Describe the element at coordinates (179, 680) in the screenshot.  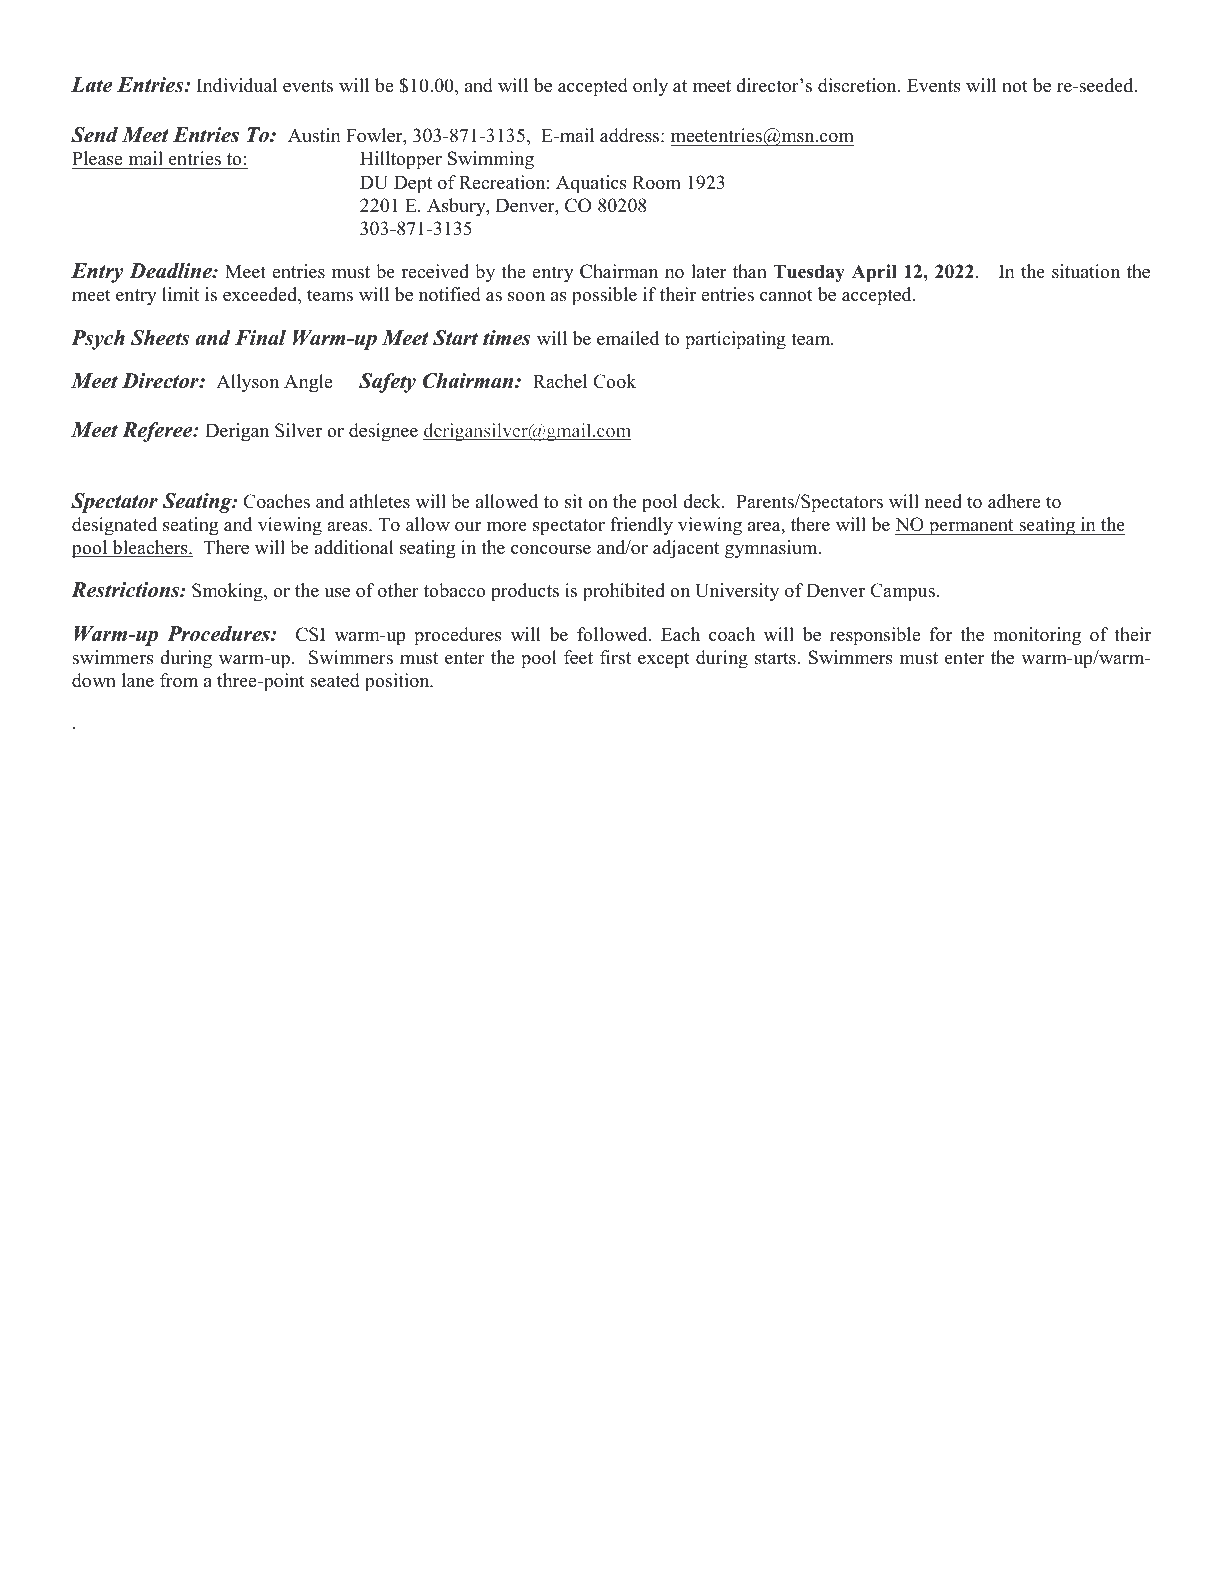
I see `from` at that location.
